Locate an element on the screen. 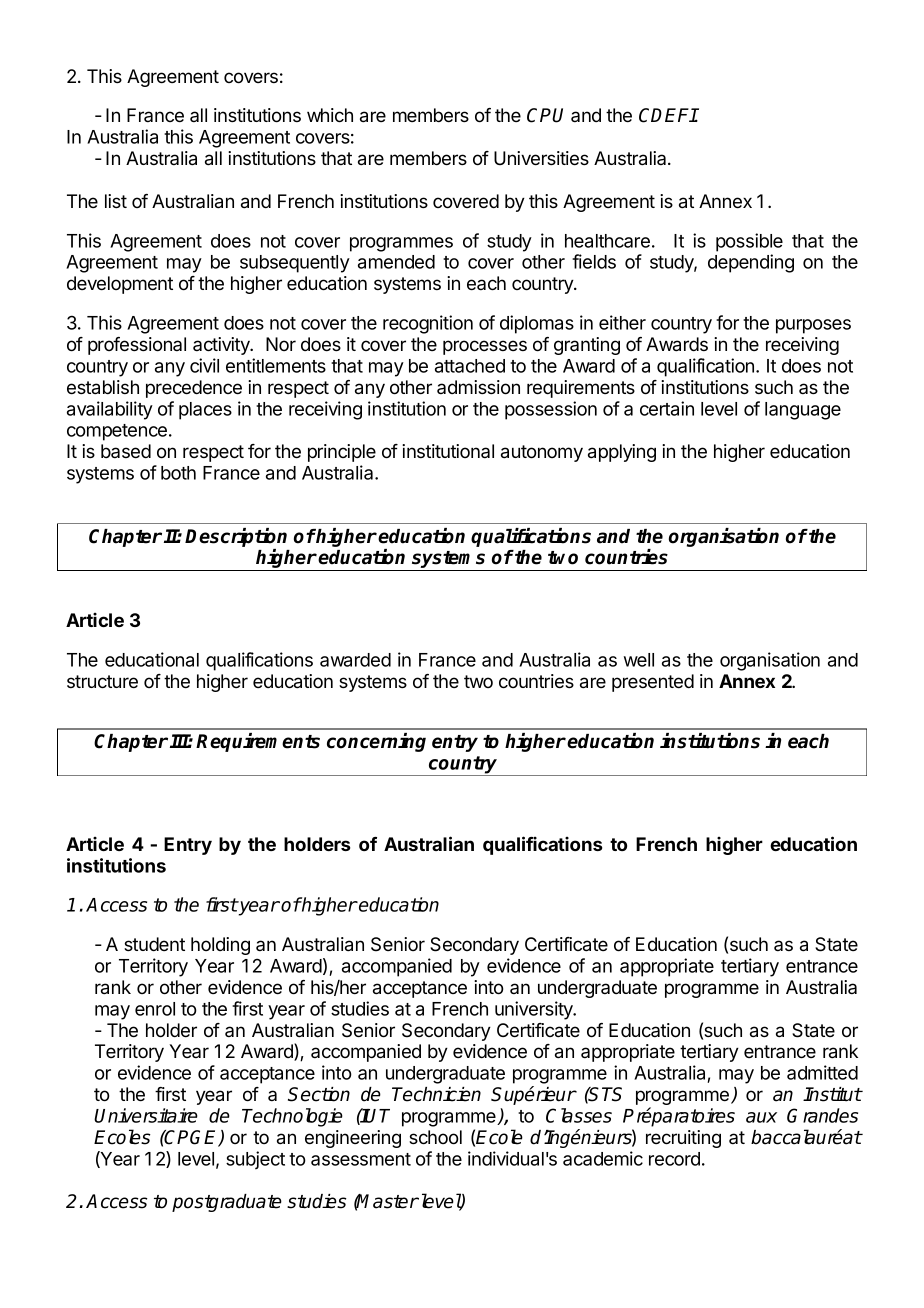 Image resolution: width=924 pixels, height=1308 pixels. structure is located at coordinates (102, 682).
